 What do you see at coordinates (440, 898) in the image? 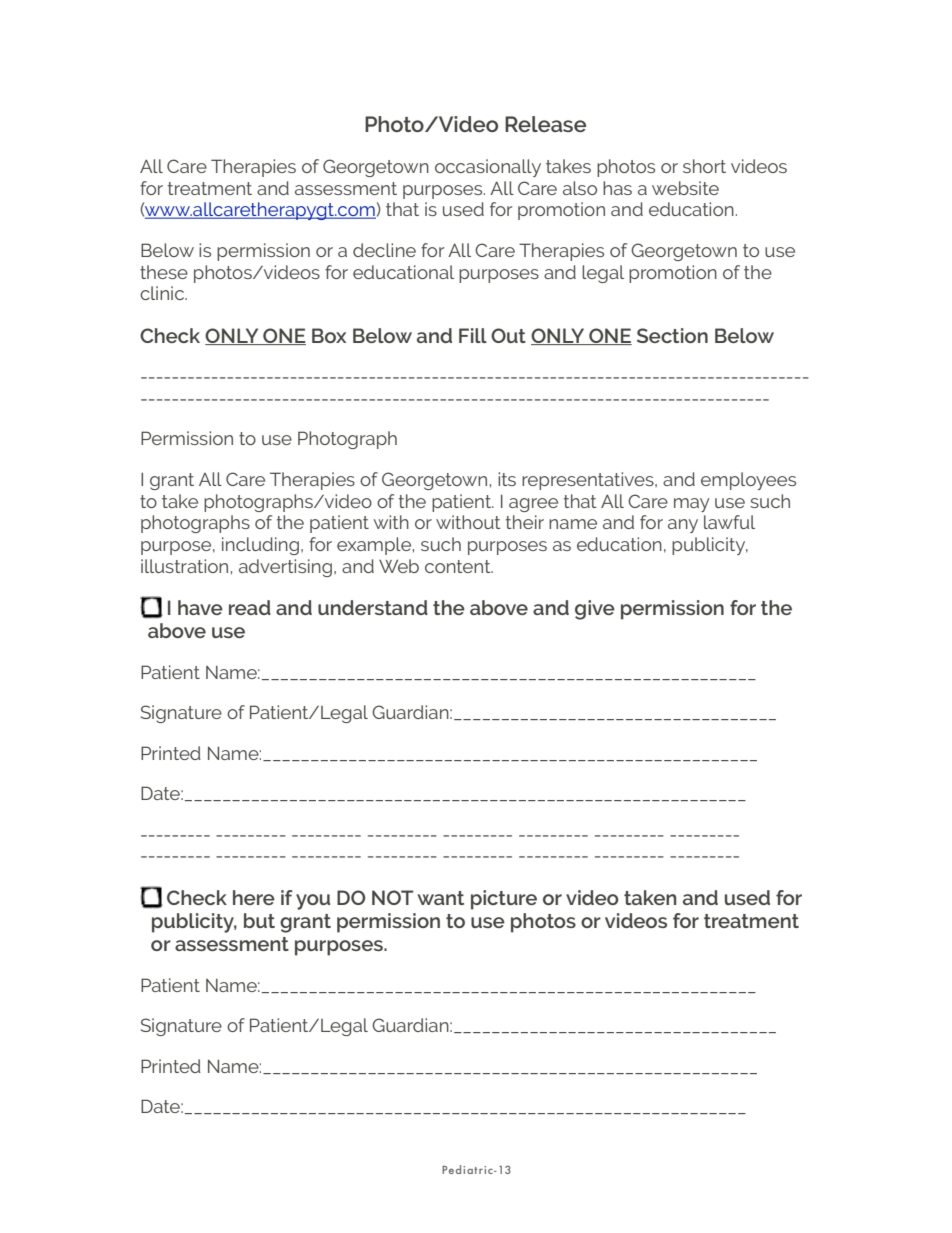
I see `want` at bounding box center [440, 898].
